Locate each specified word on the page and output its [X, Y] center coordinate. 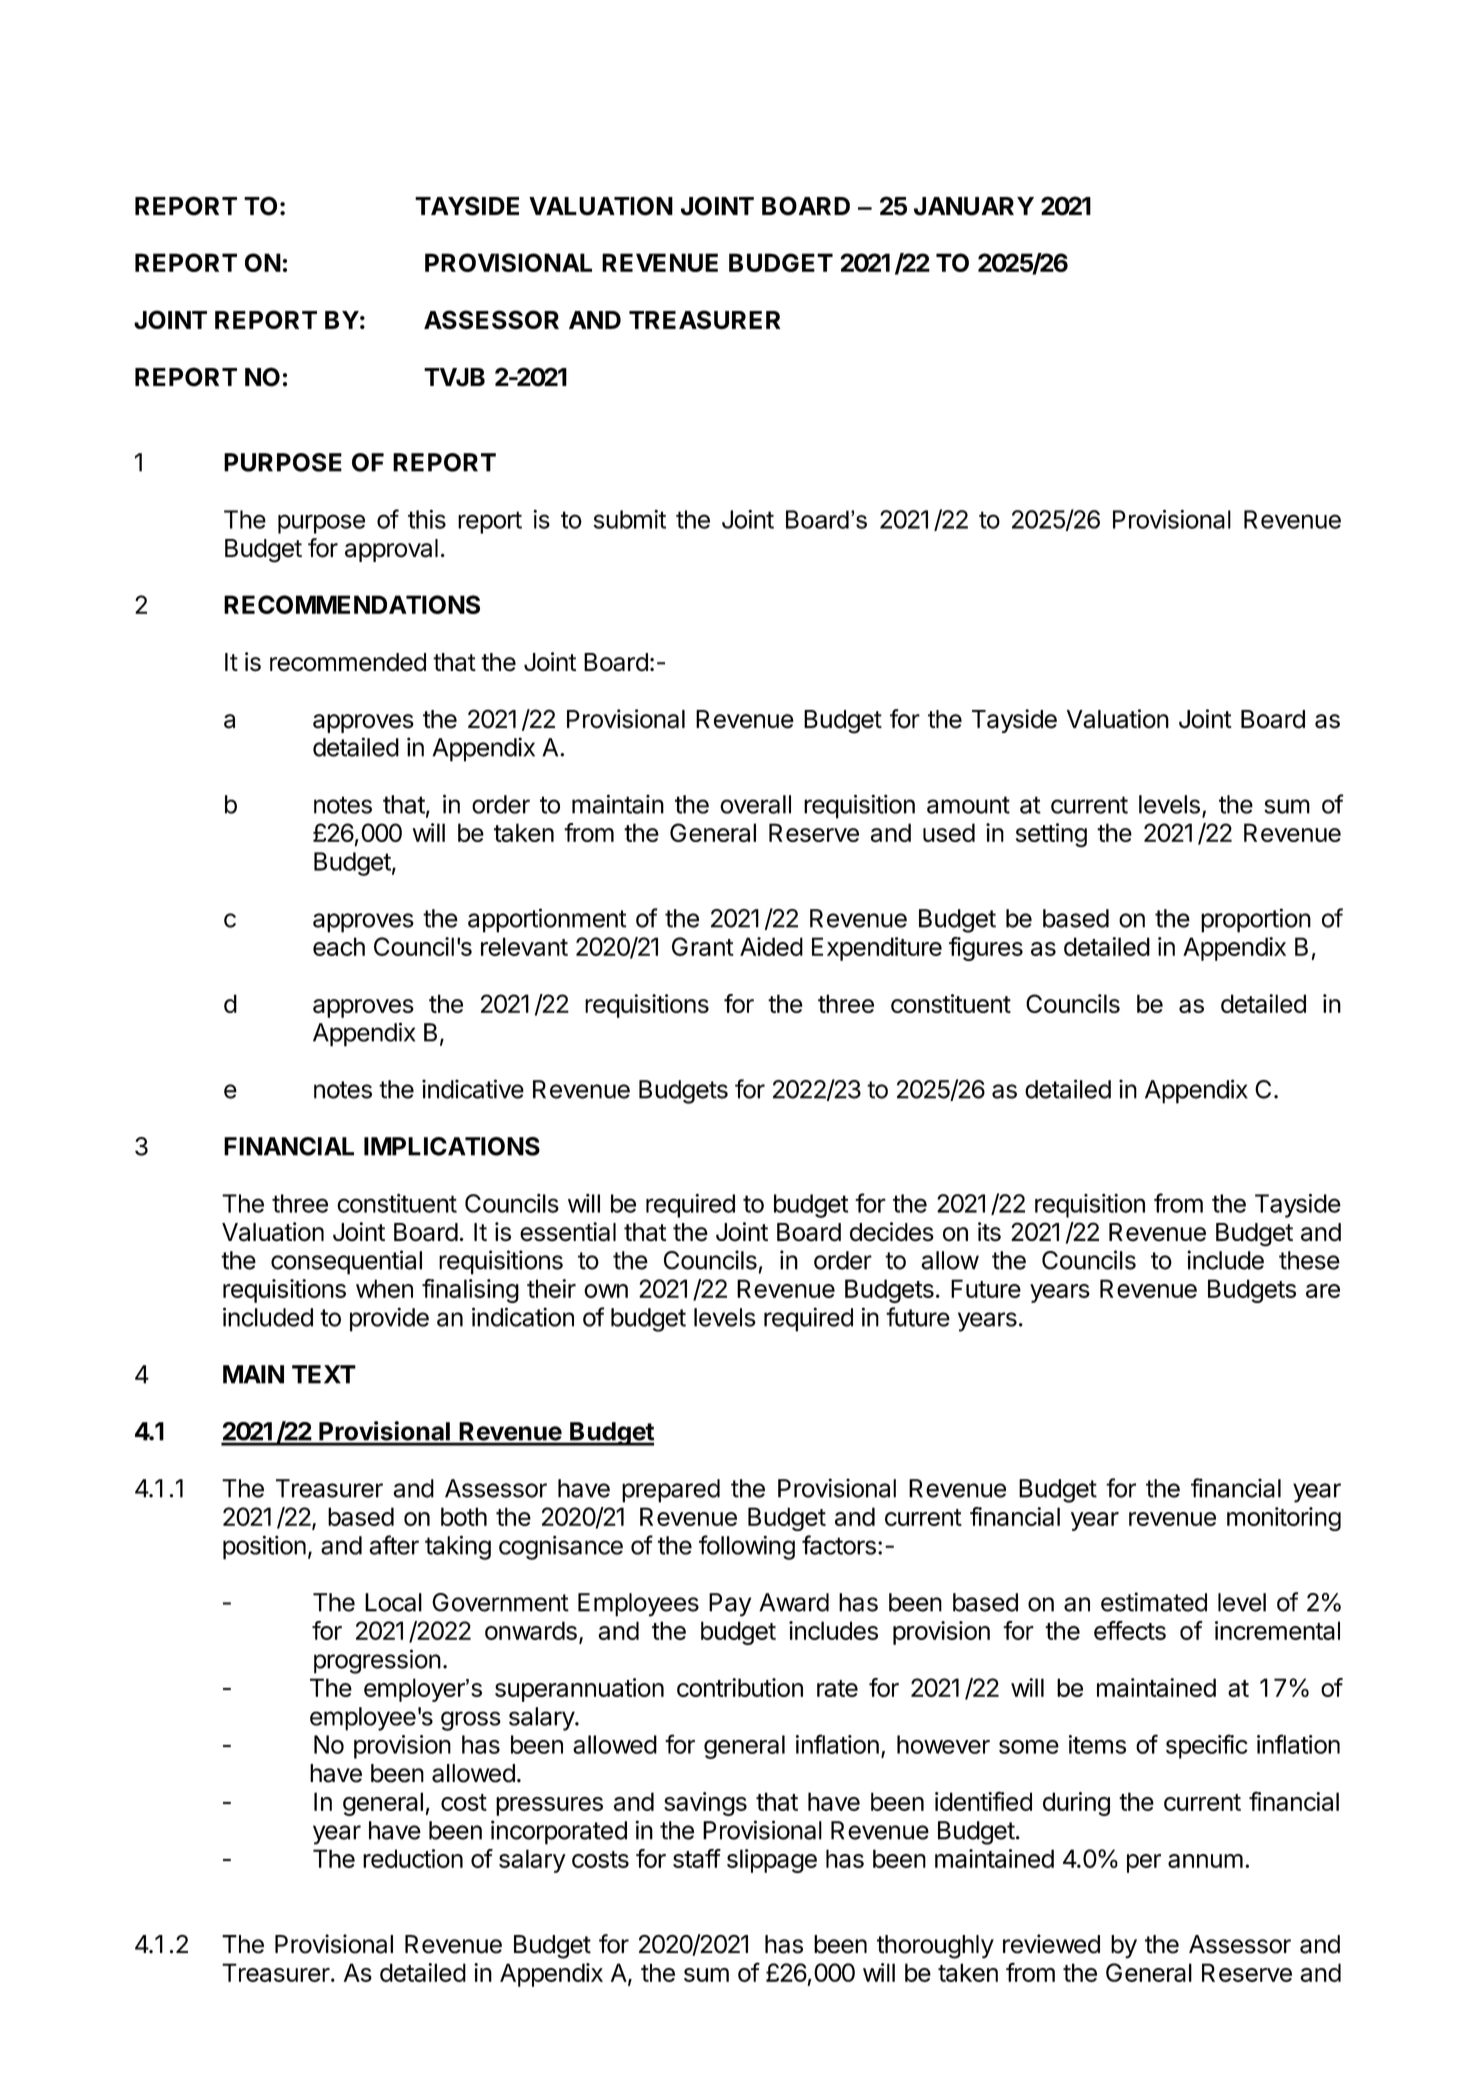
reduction [413, 1858]
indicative [473, 1089]
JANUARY [974, 206]
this [427, 519]
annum [1205, 1861]
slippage [772, 1861]
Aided [771, 946]
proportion [1256, 920]
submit [629, 519]
